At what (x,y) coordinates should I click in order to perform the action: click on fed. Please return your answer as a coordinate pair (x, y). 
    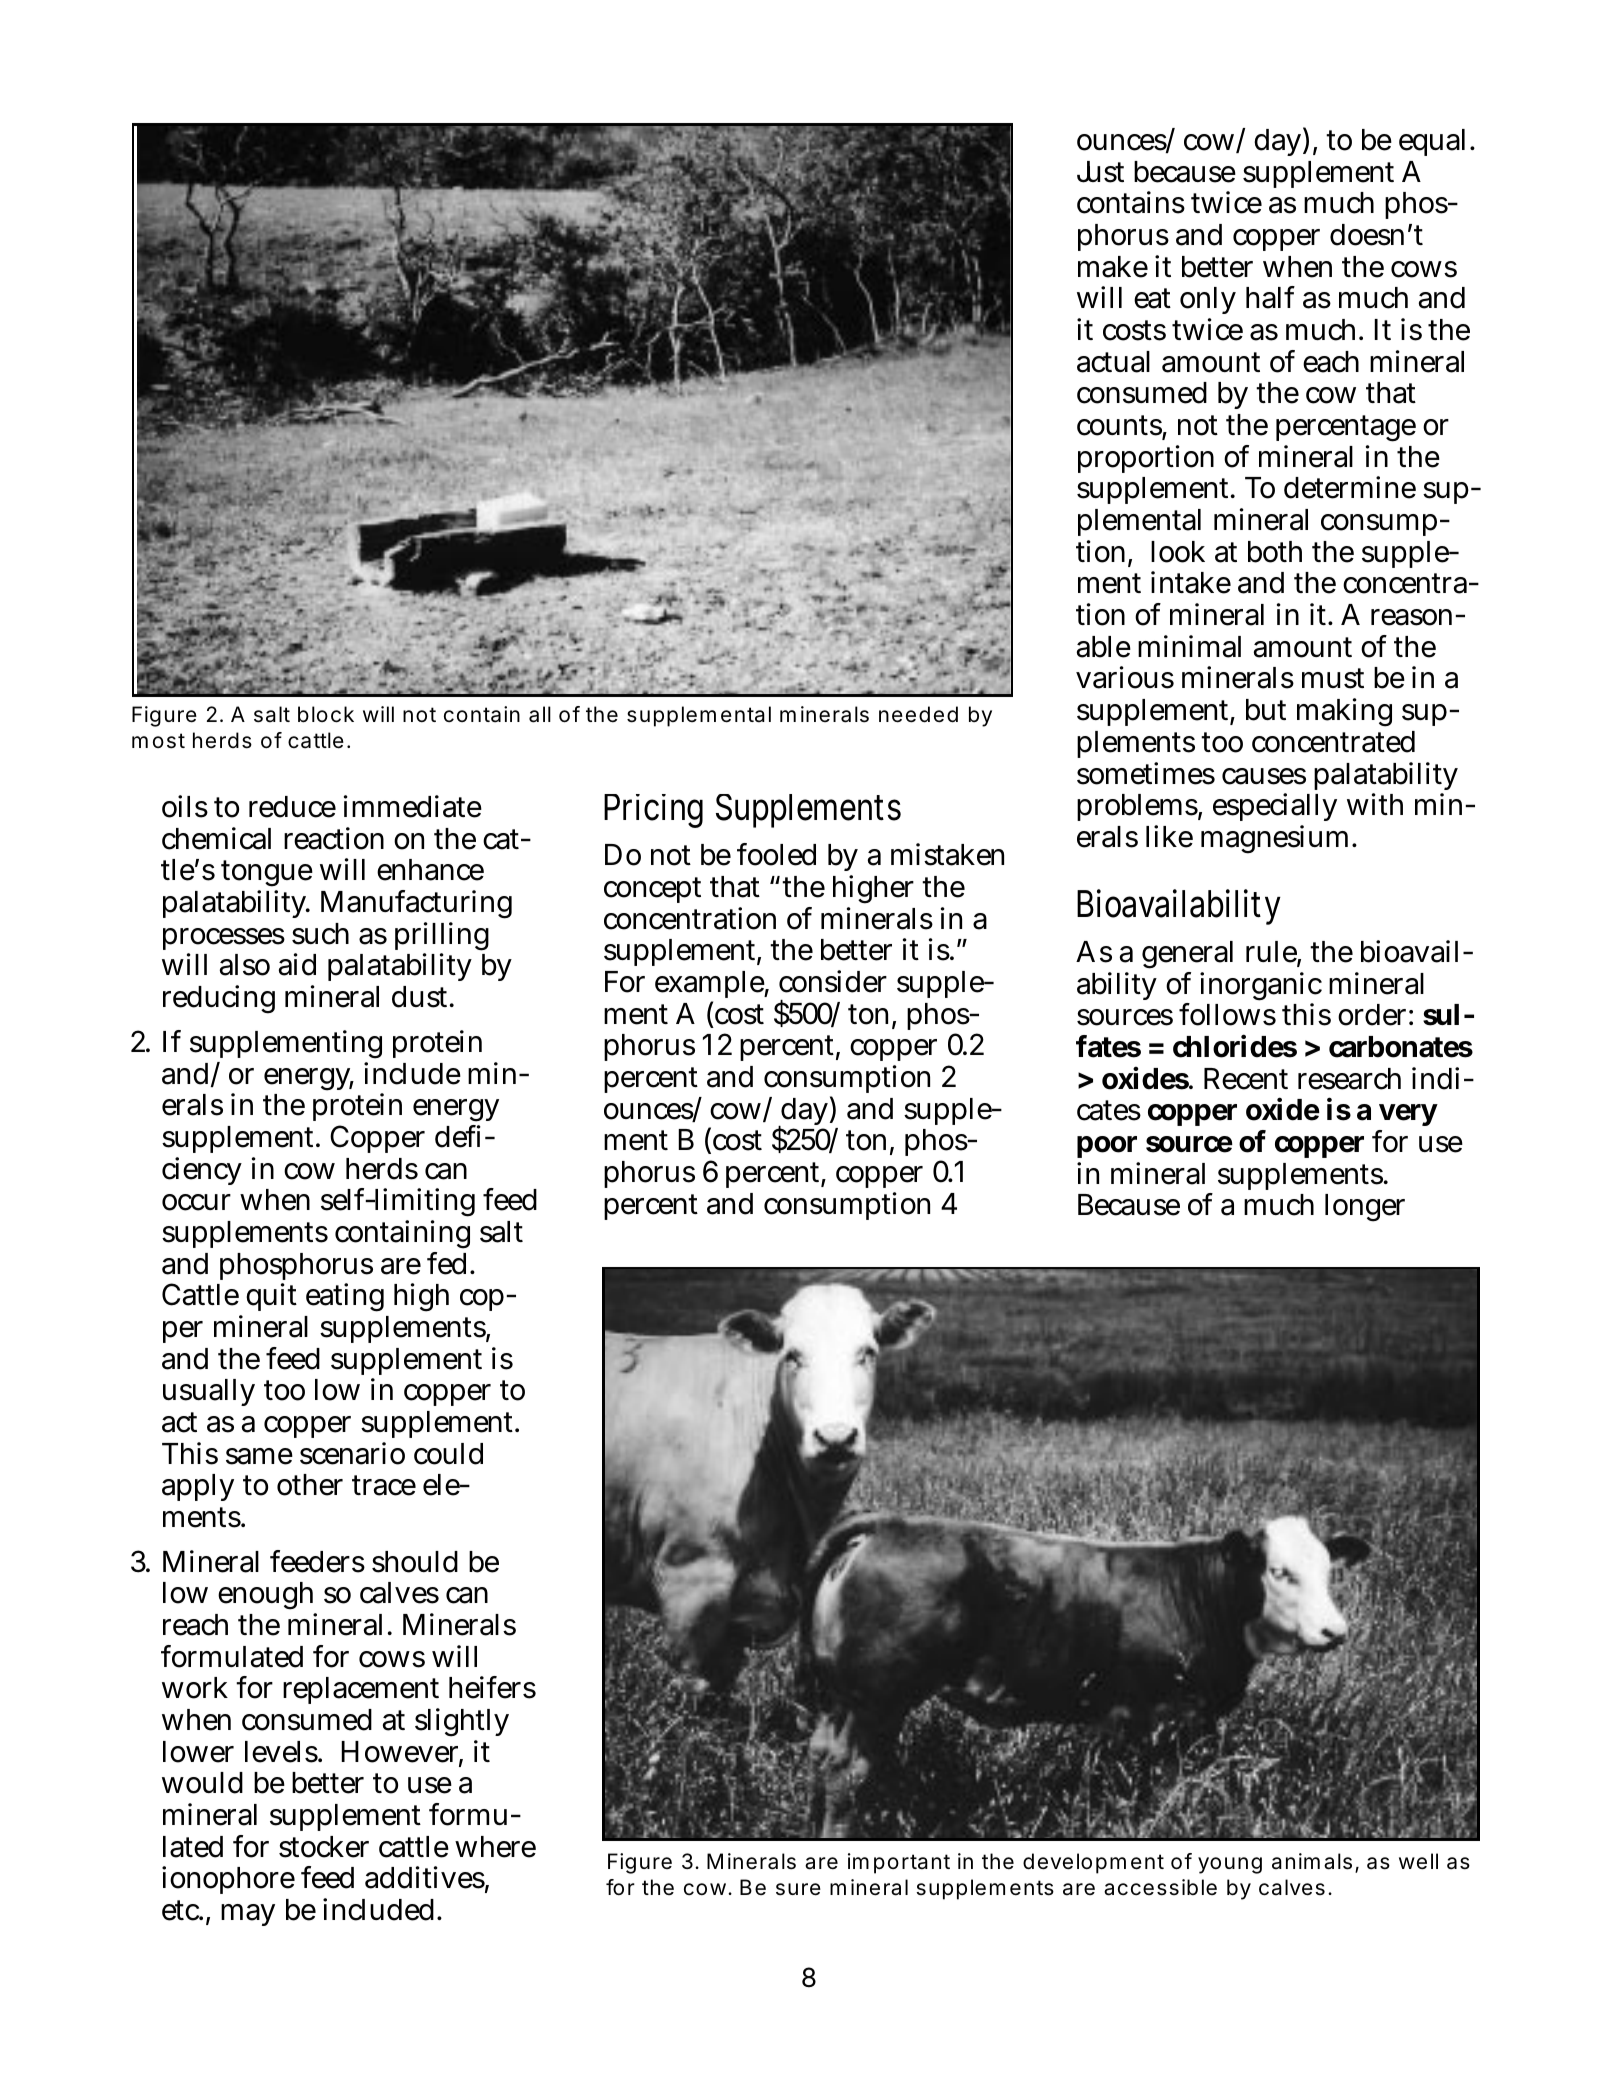
    Looking at the image, I should click on (449, 1263).
